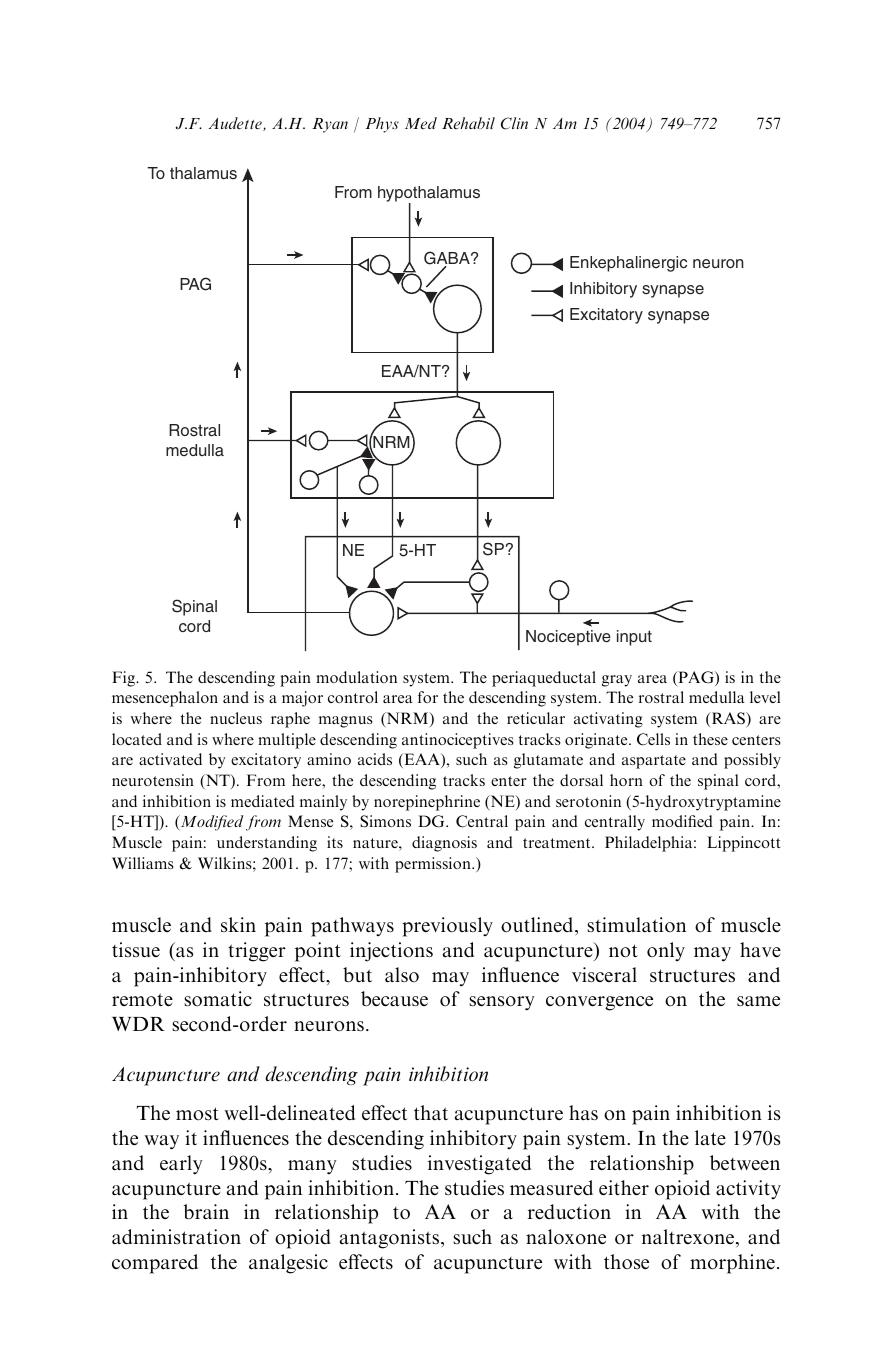 This screenshot has width=896, height=1345. I want to click on Phys, so click(382, 125).
